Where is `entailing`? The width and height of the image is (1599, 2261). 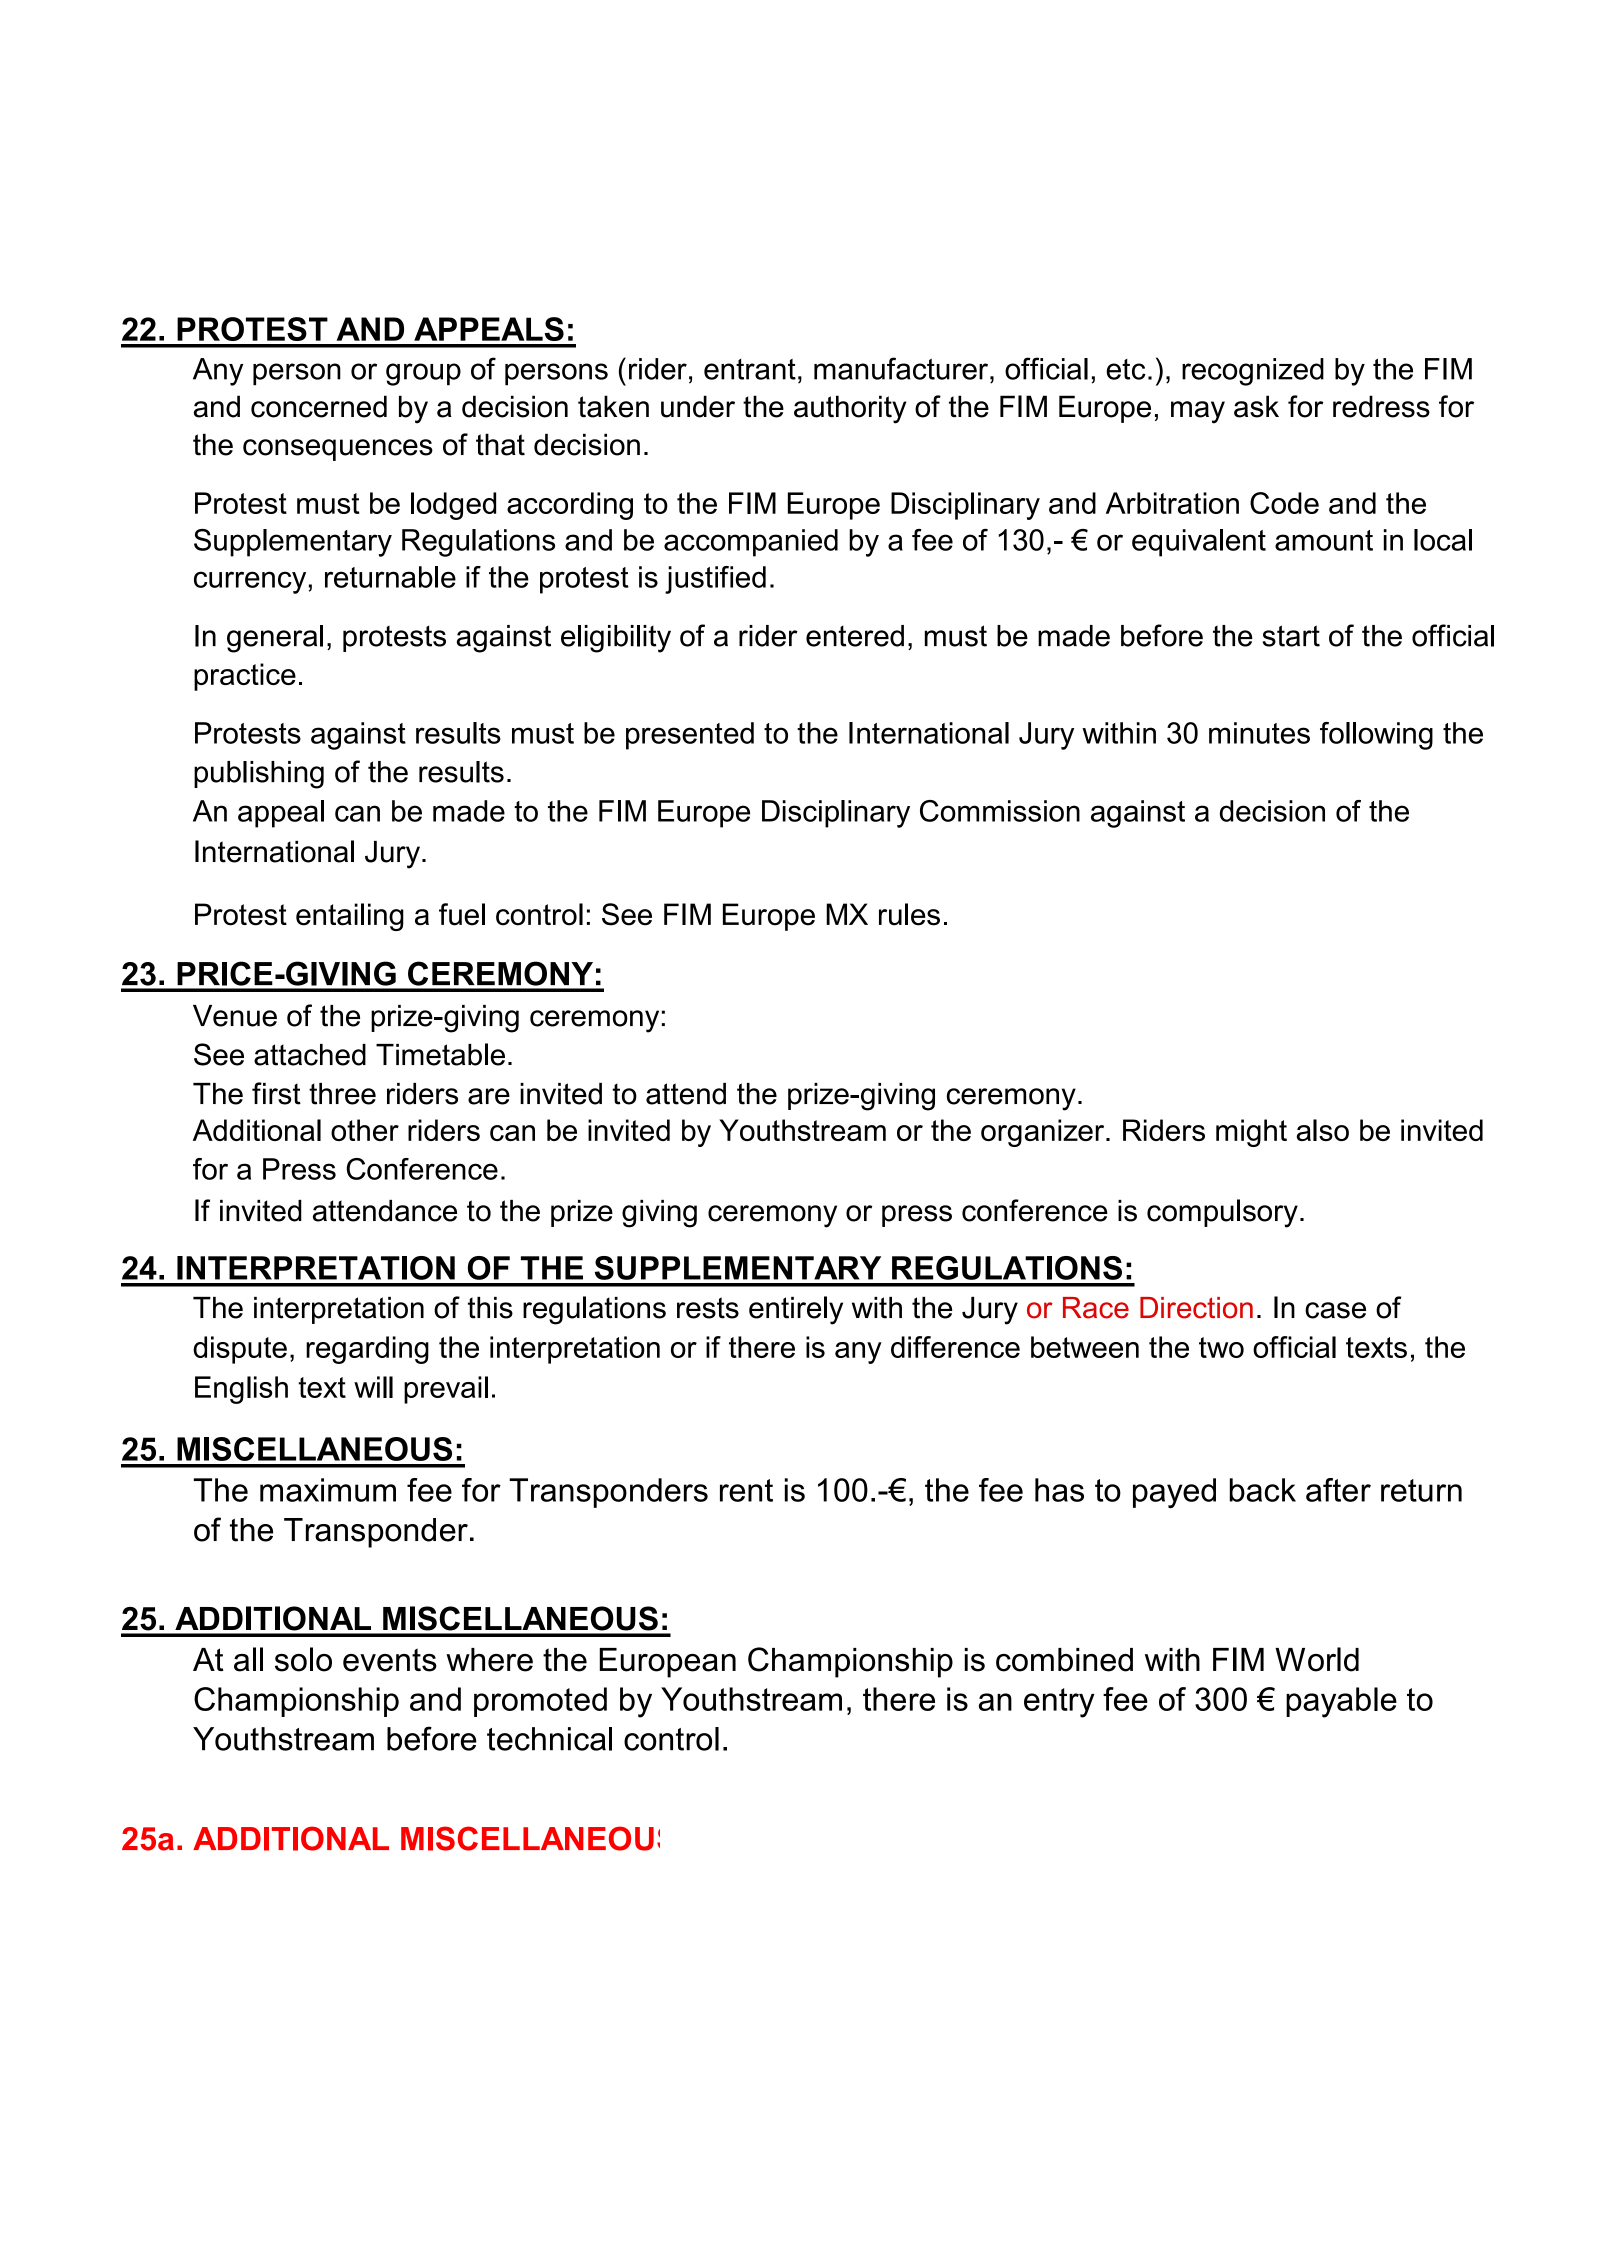 entailing is located at coordinates (350, 917).
